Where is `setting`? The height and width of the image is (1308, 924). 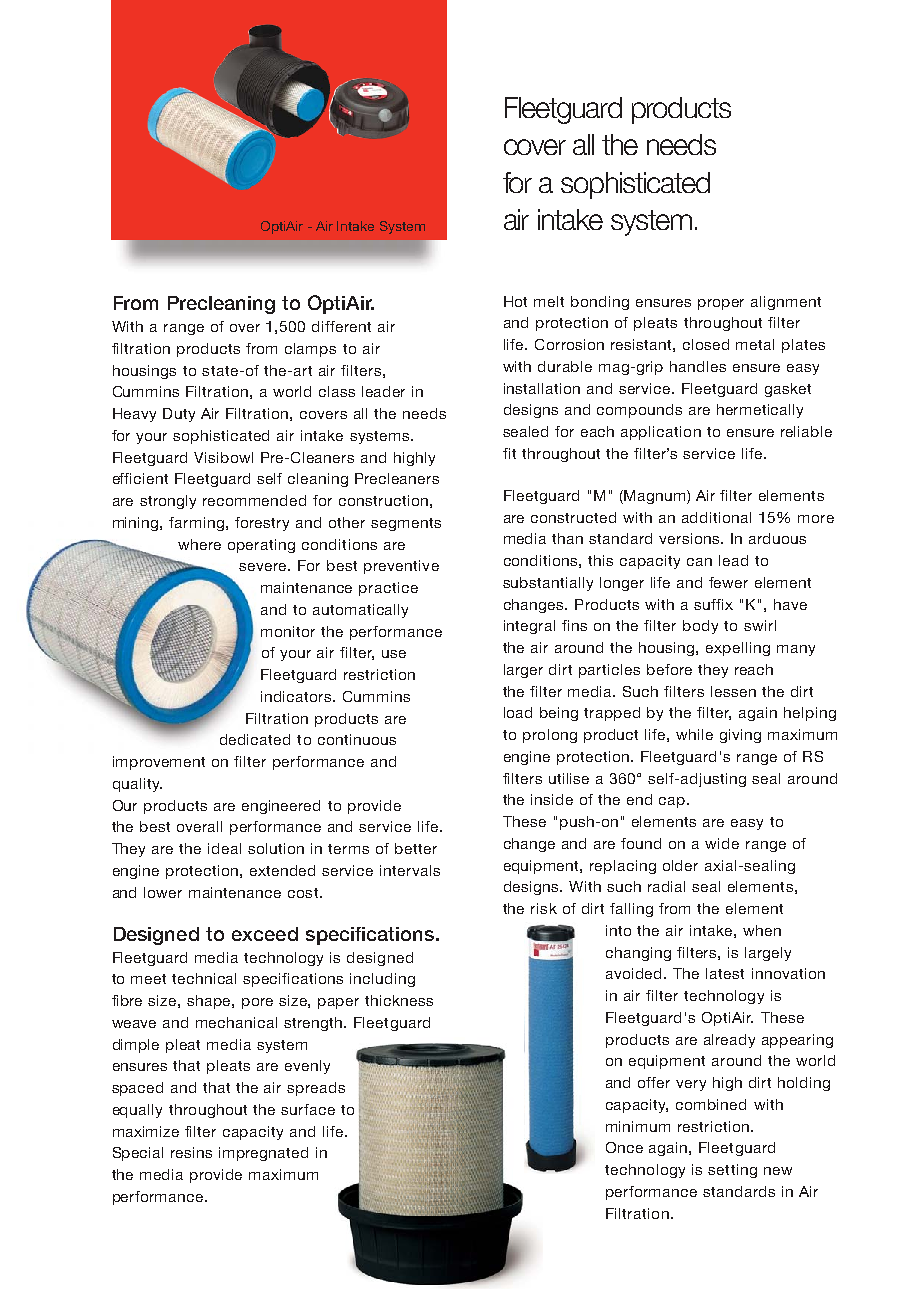
setting is located at coordinates (732, 1171).
